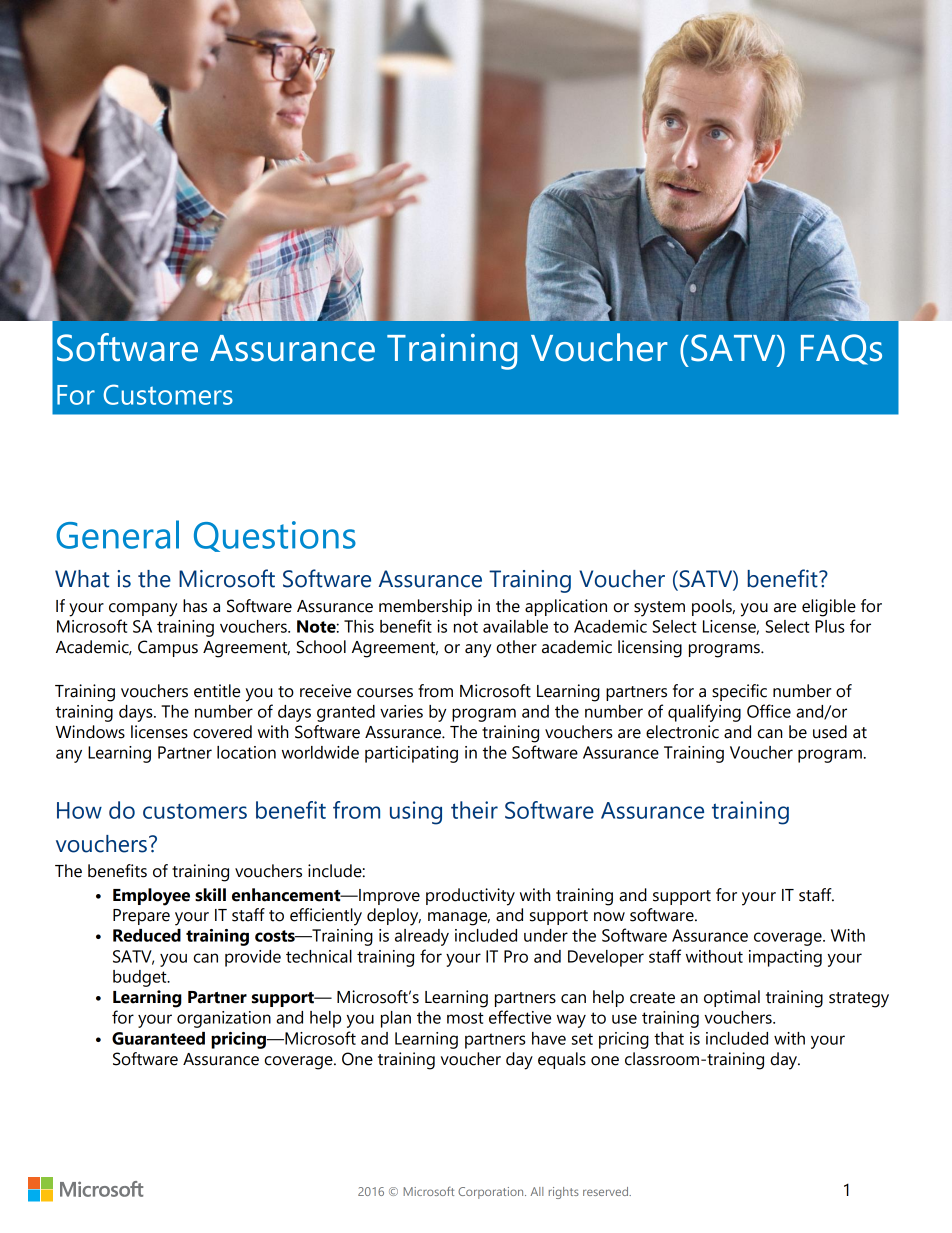 This screenshot has height=1233, width=952. Describe the element at coordinates (465, 1018) in the screenshot. I see `most` at that location.
